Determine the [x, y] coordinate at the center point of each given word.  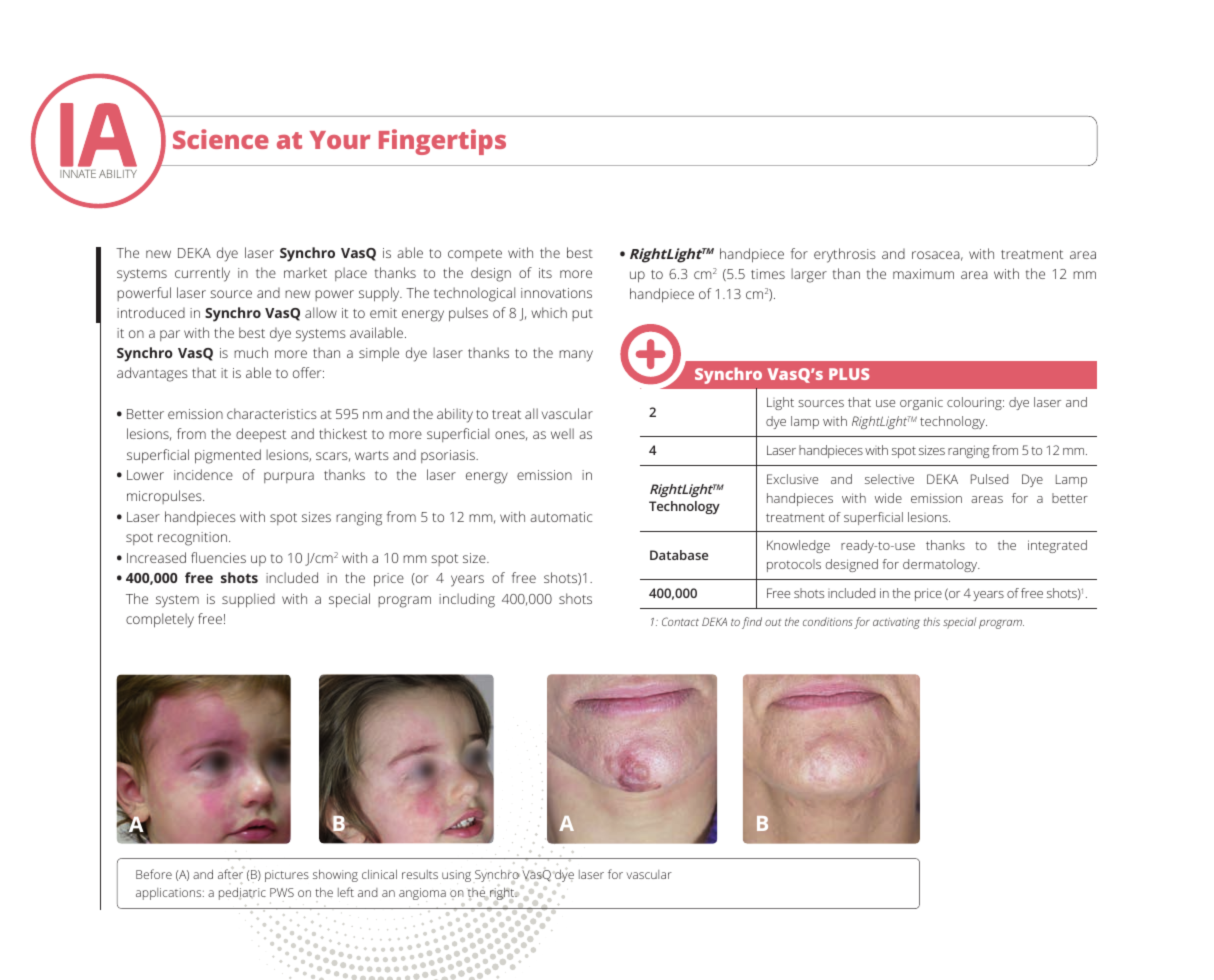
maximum [923, 274]
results [420, 874]
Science [221, 139]
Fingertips [442, 142]
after [230, 874]
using [456, 876]
